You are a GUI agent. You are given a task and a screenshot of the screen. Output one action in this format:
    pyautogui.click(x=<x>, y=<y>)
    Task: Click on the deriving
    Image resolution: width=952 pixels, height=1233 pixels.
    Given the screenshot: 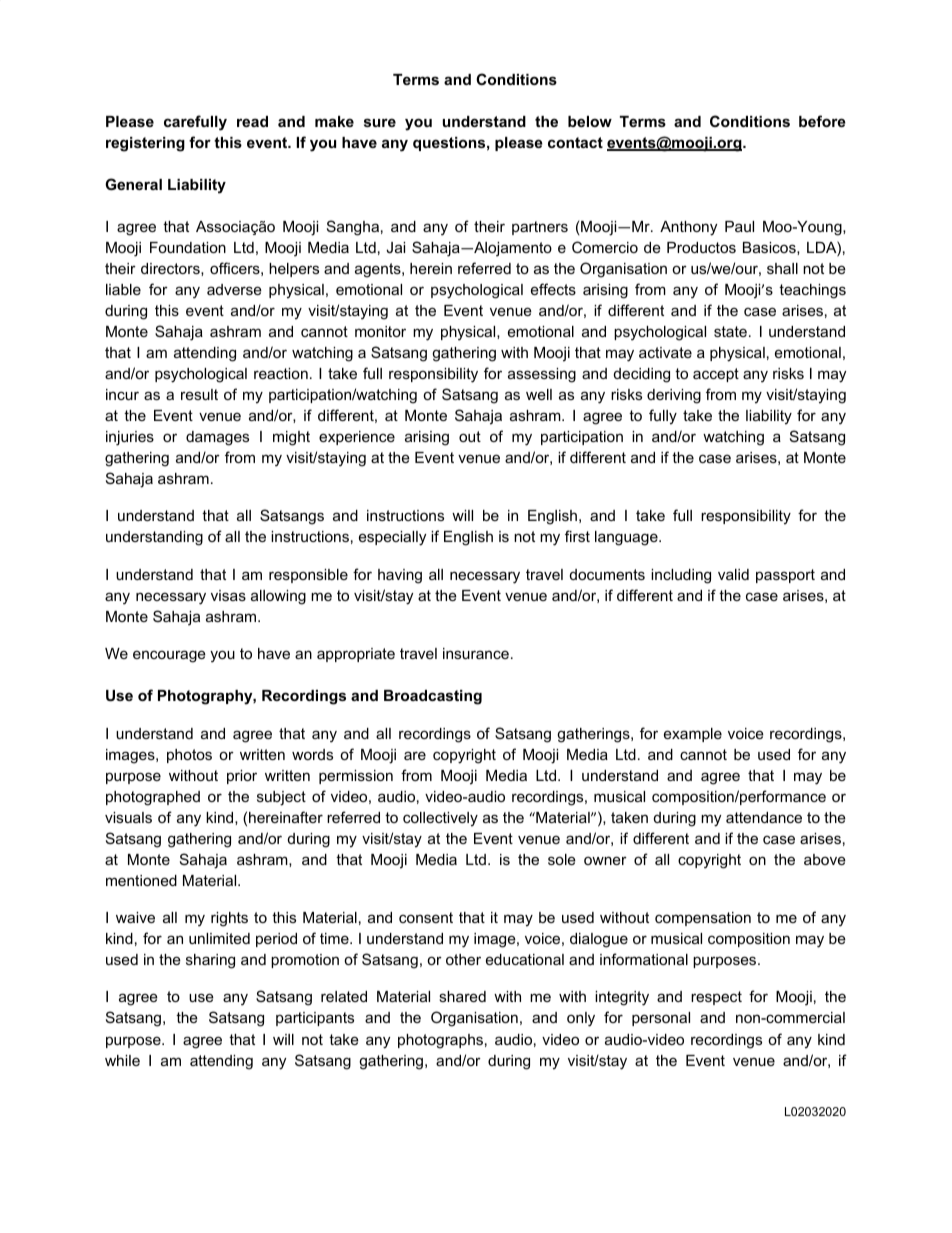 What is the action you would take?
    pyautogui.click(x=674, y=396)
